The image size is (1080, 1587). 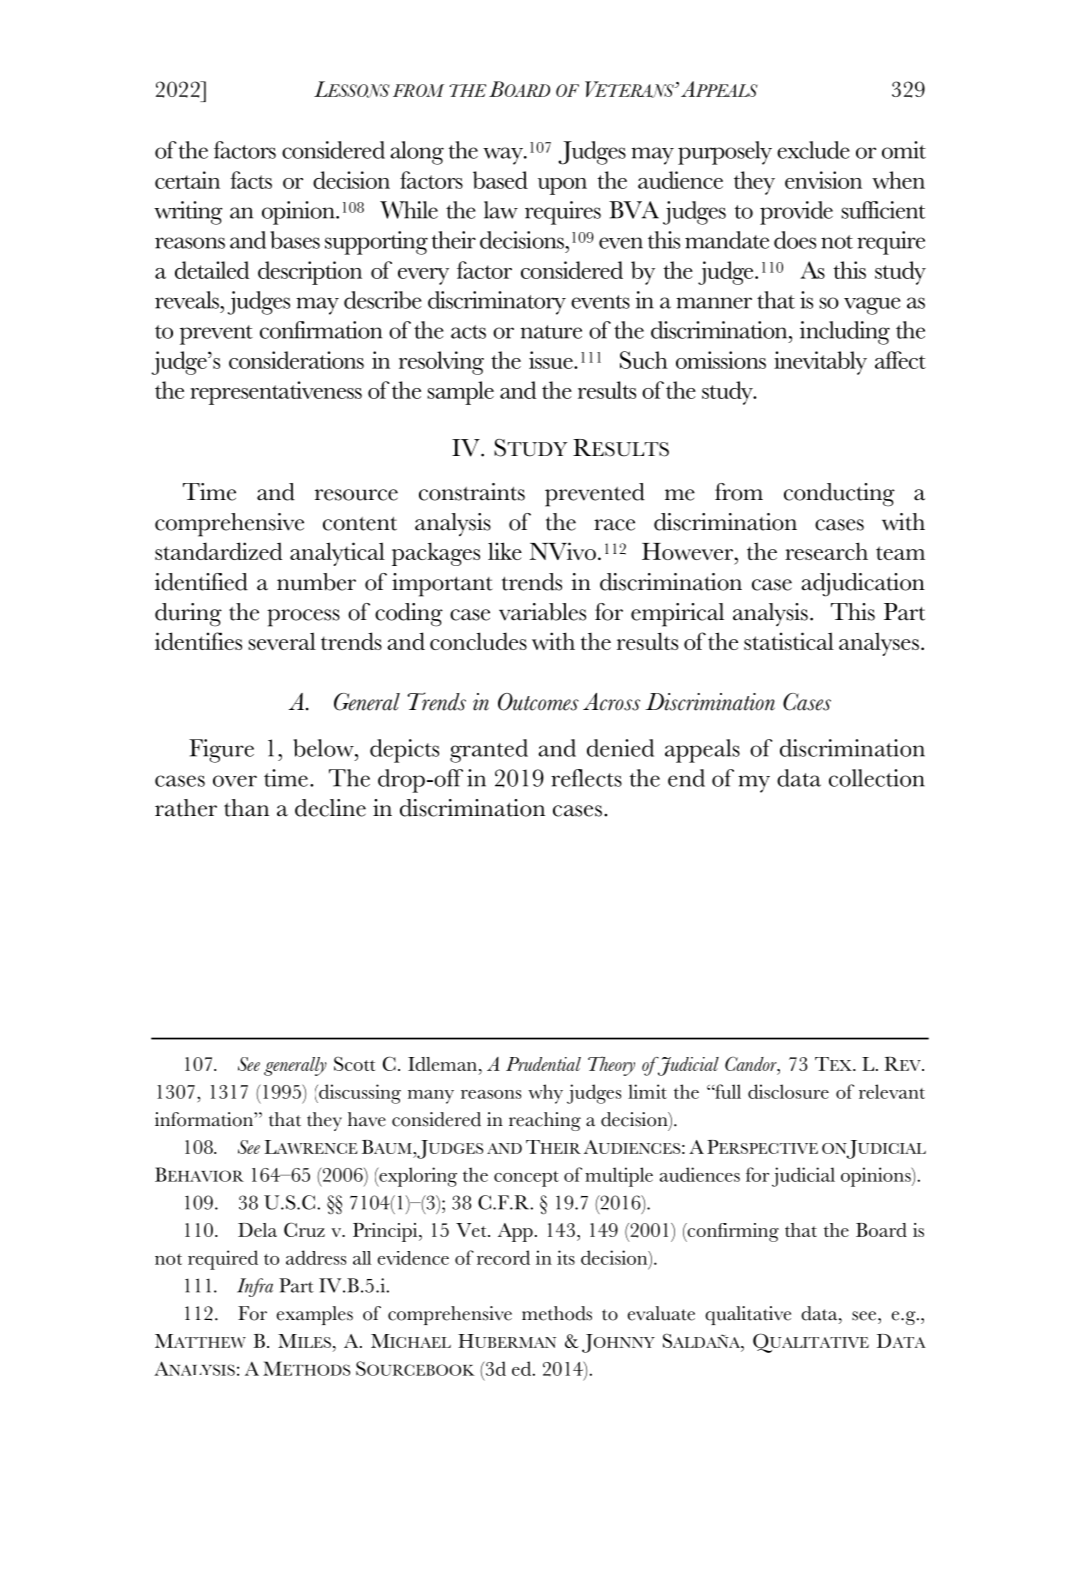 What do you see at coordinates (877, 778) in the image?
I see `collection` at bounding box center [877, 778].
